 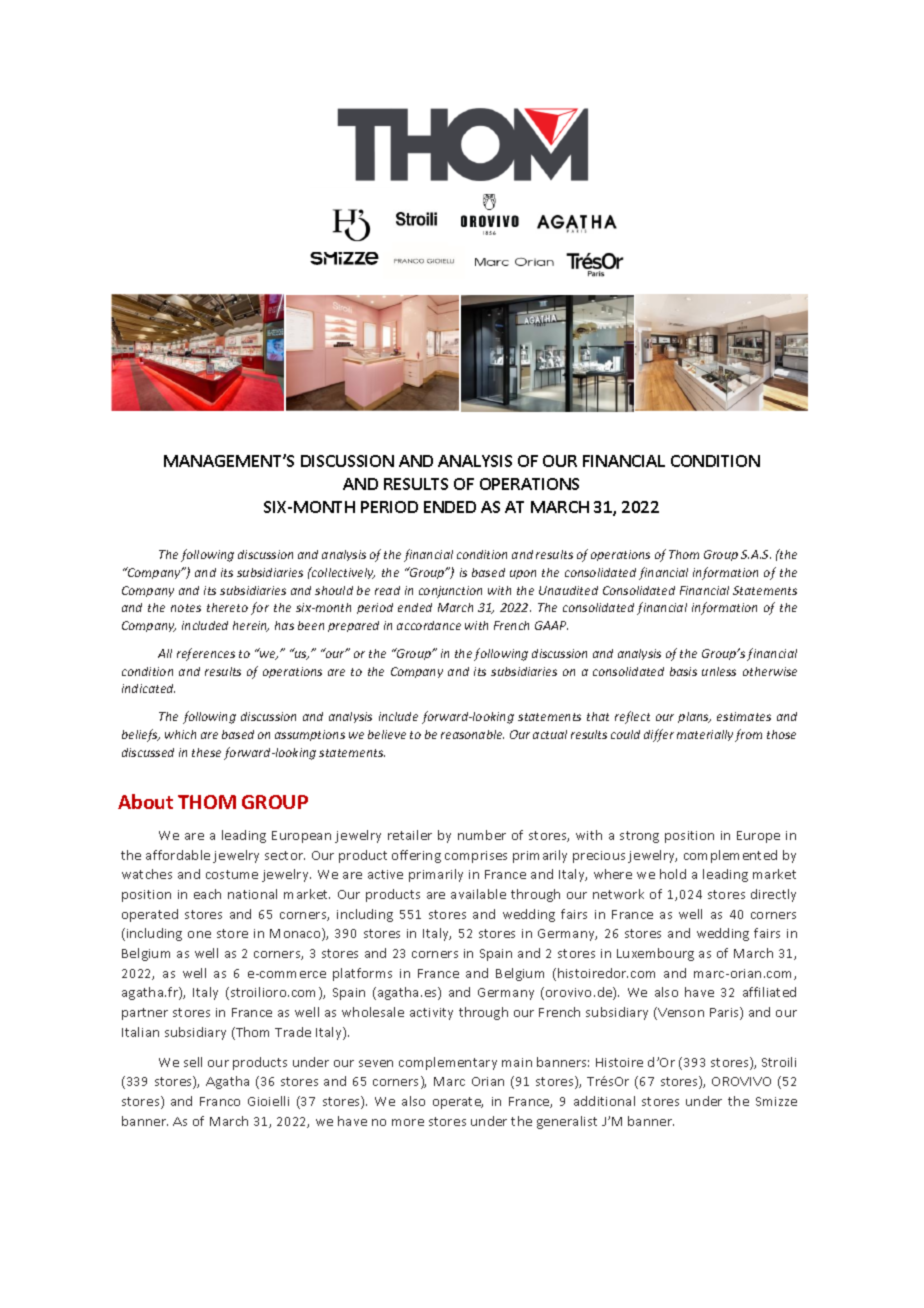 I want to click on conjunction, so click(x=450, y=592).
